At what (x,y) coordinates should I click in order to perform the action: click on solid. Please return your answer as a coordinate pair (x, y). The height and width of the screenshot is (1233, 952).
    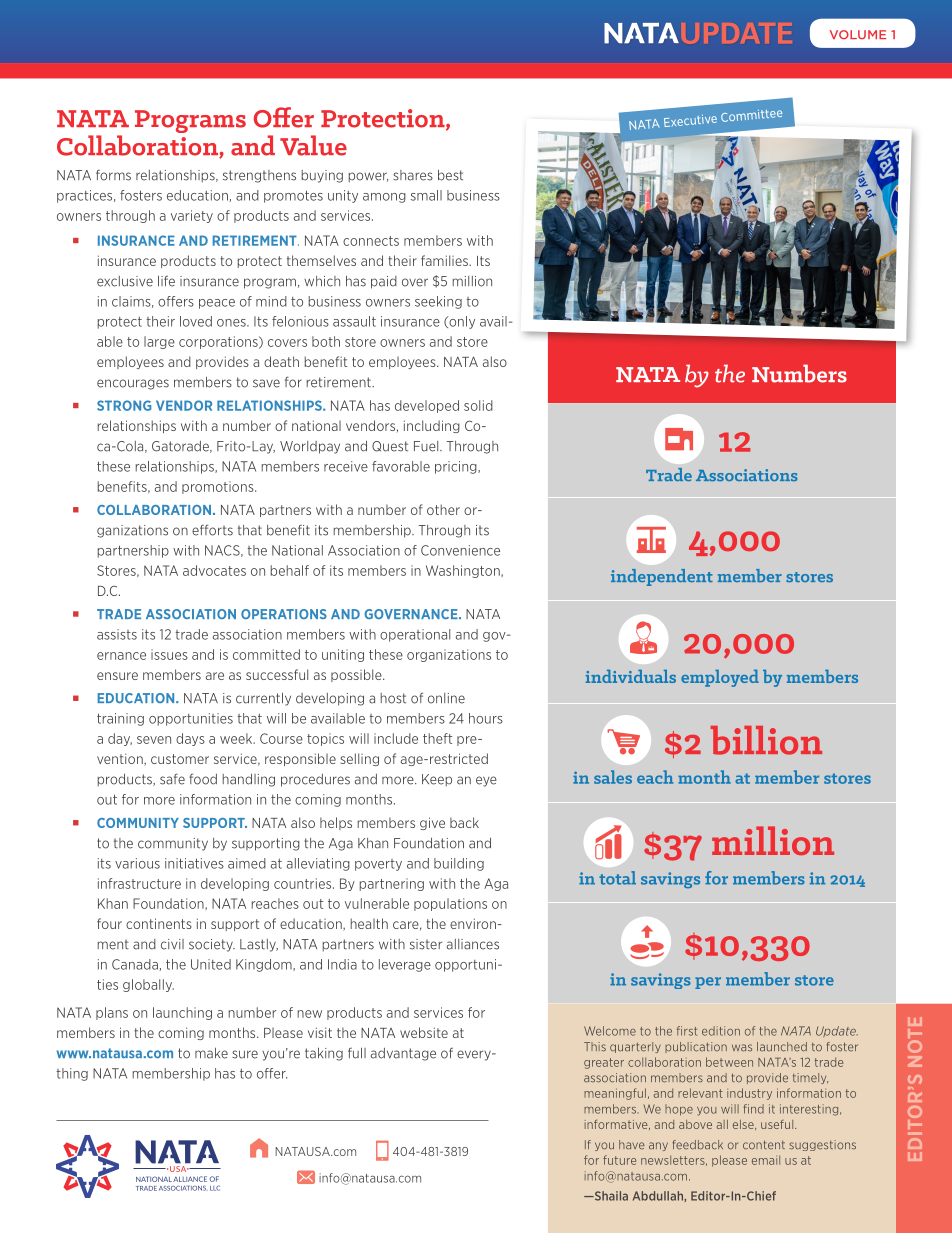
    Looking at the image, I should click on (478, 405).
